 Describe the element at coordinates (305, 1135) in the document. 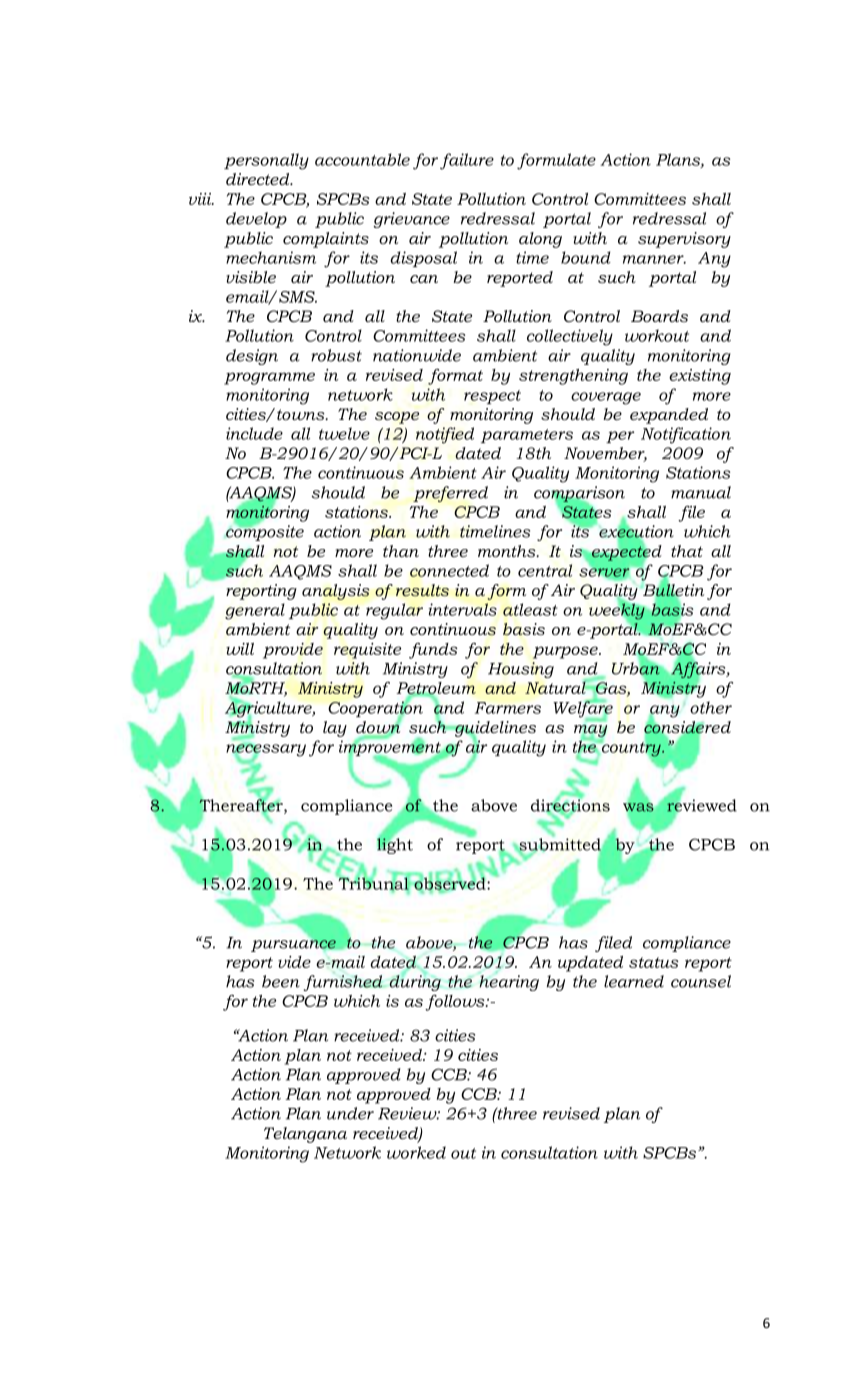

I see `Telangana` at that location.
